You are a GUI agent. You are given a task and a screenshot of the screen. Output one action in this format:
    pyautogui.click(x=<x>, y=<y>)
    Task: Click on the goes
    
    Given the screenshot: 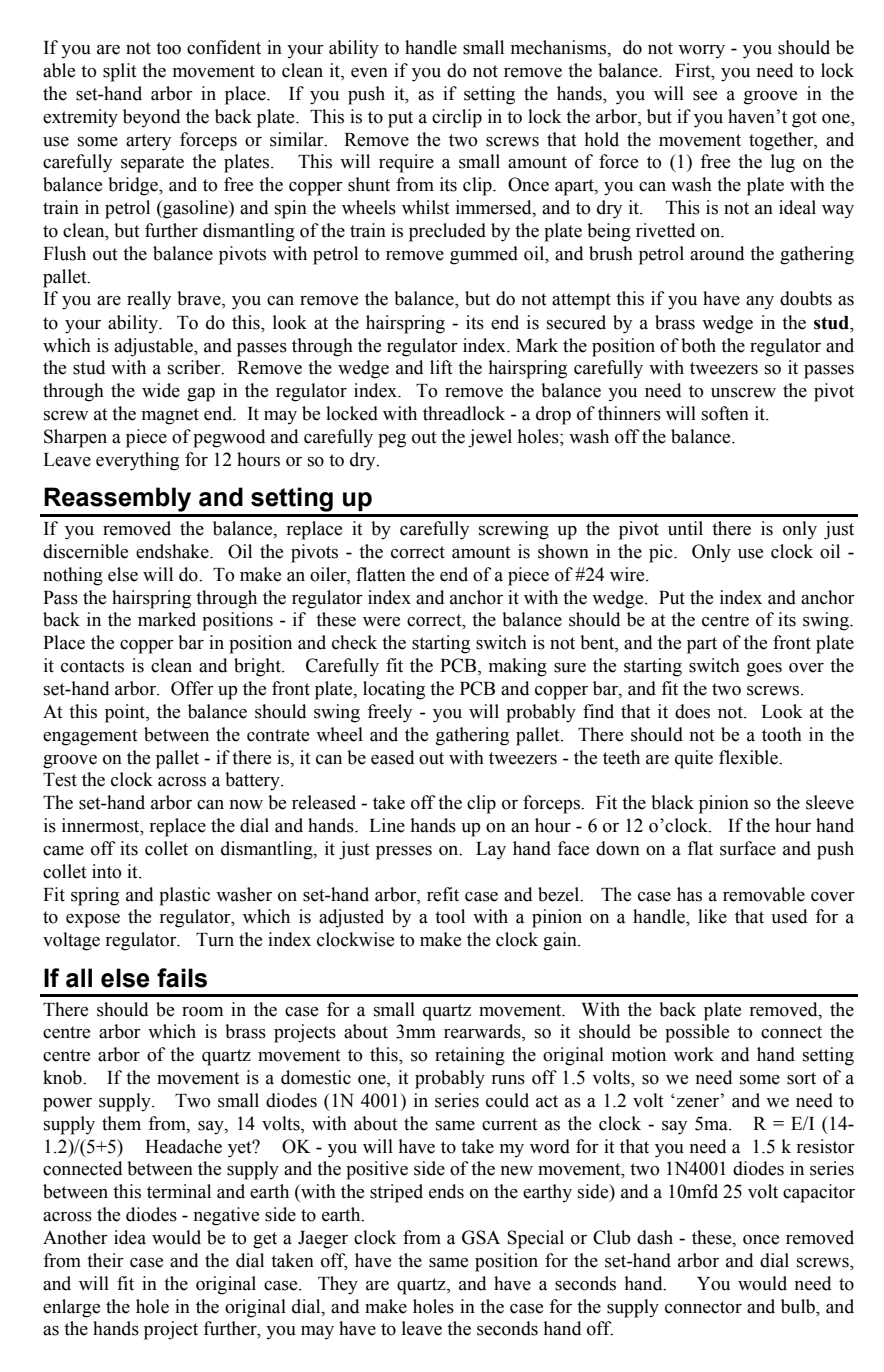 What is the action you would take?
    pyautogui.click(x=764, y=670)
